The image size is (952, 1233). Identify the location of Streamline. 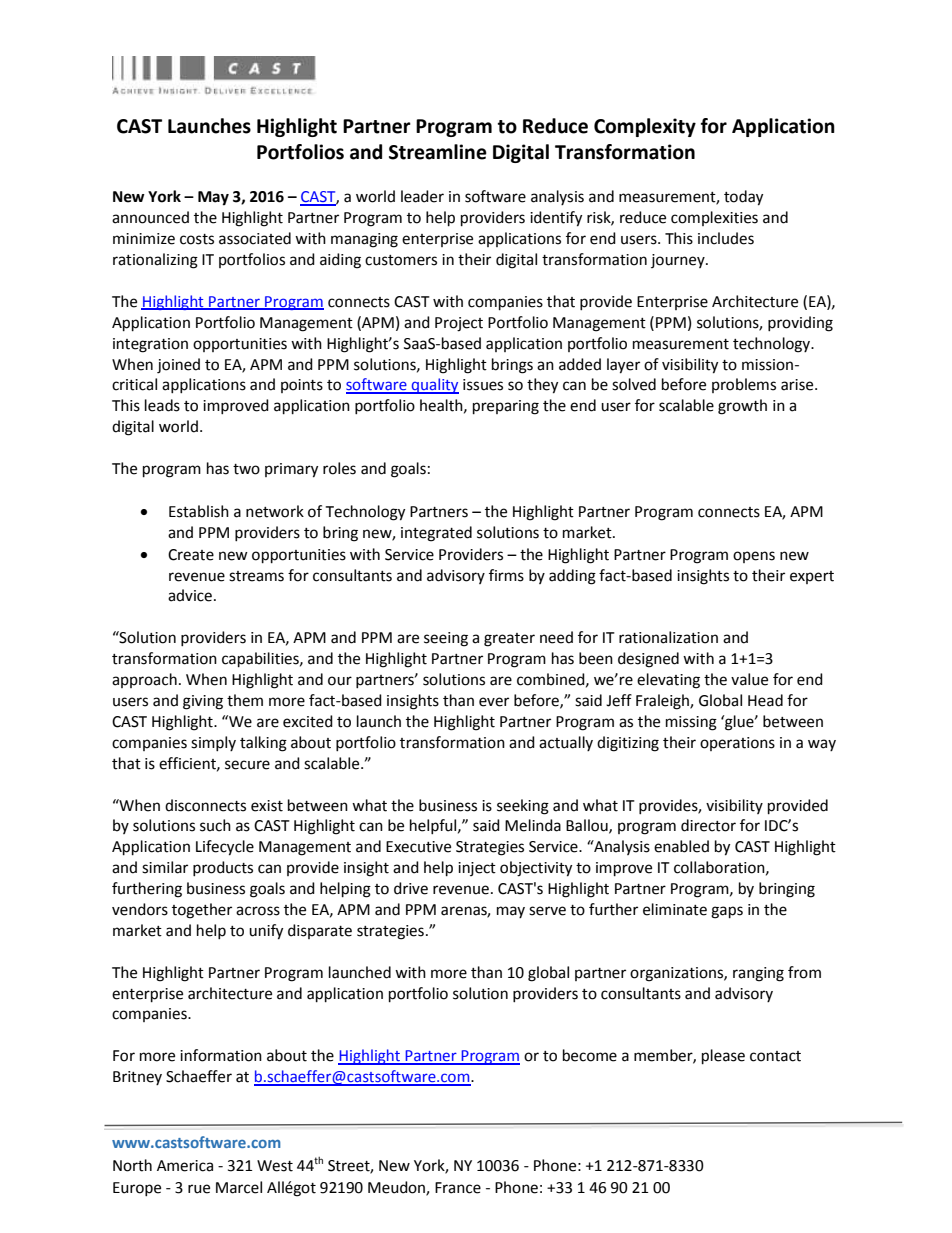
(438, 152).
